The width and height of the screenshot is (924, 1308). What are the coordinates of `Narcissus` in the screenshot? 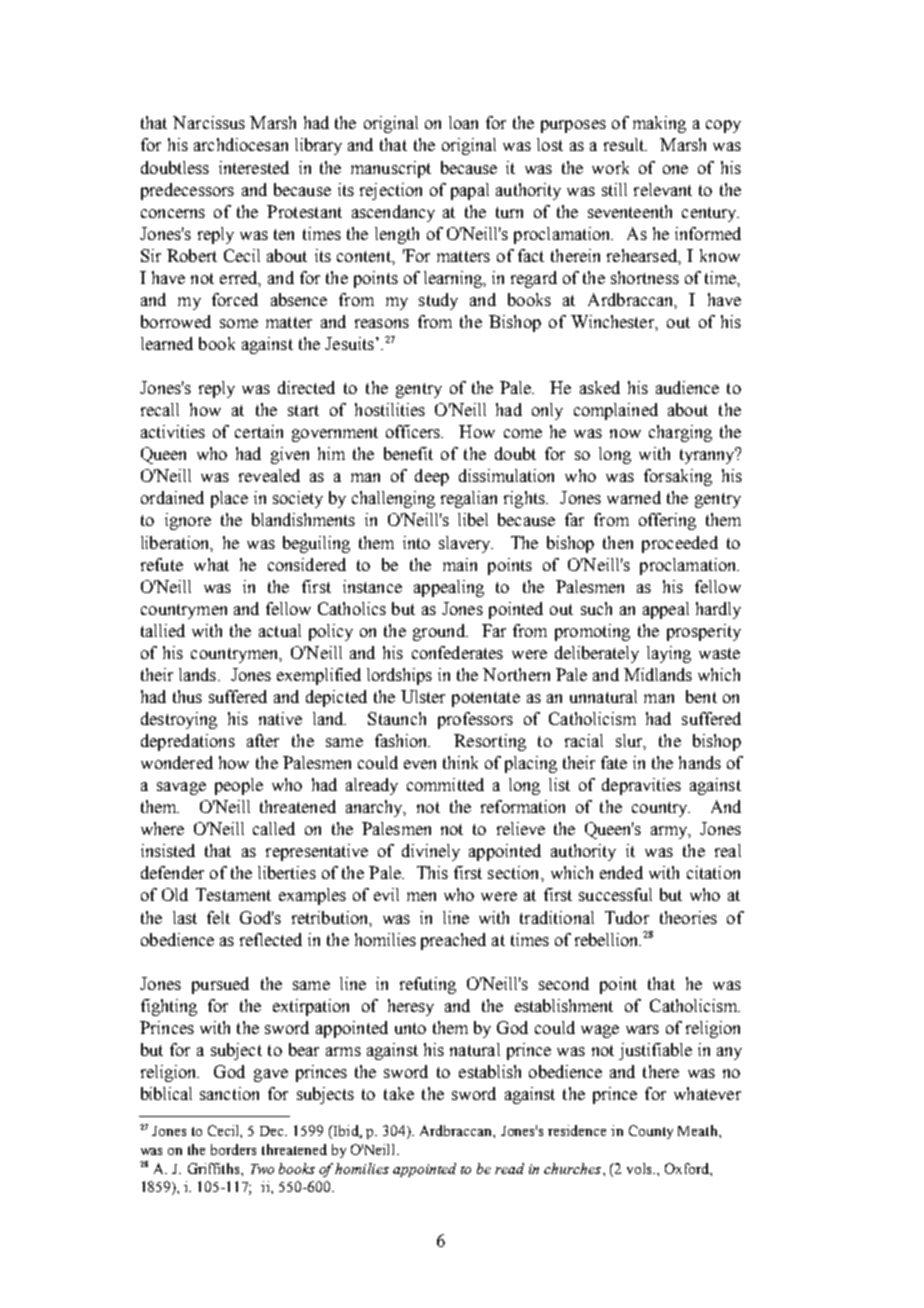 It's located at (209, 122).
